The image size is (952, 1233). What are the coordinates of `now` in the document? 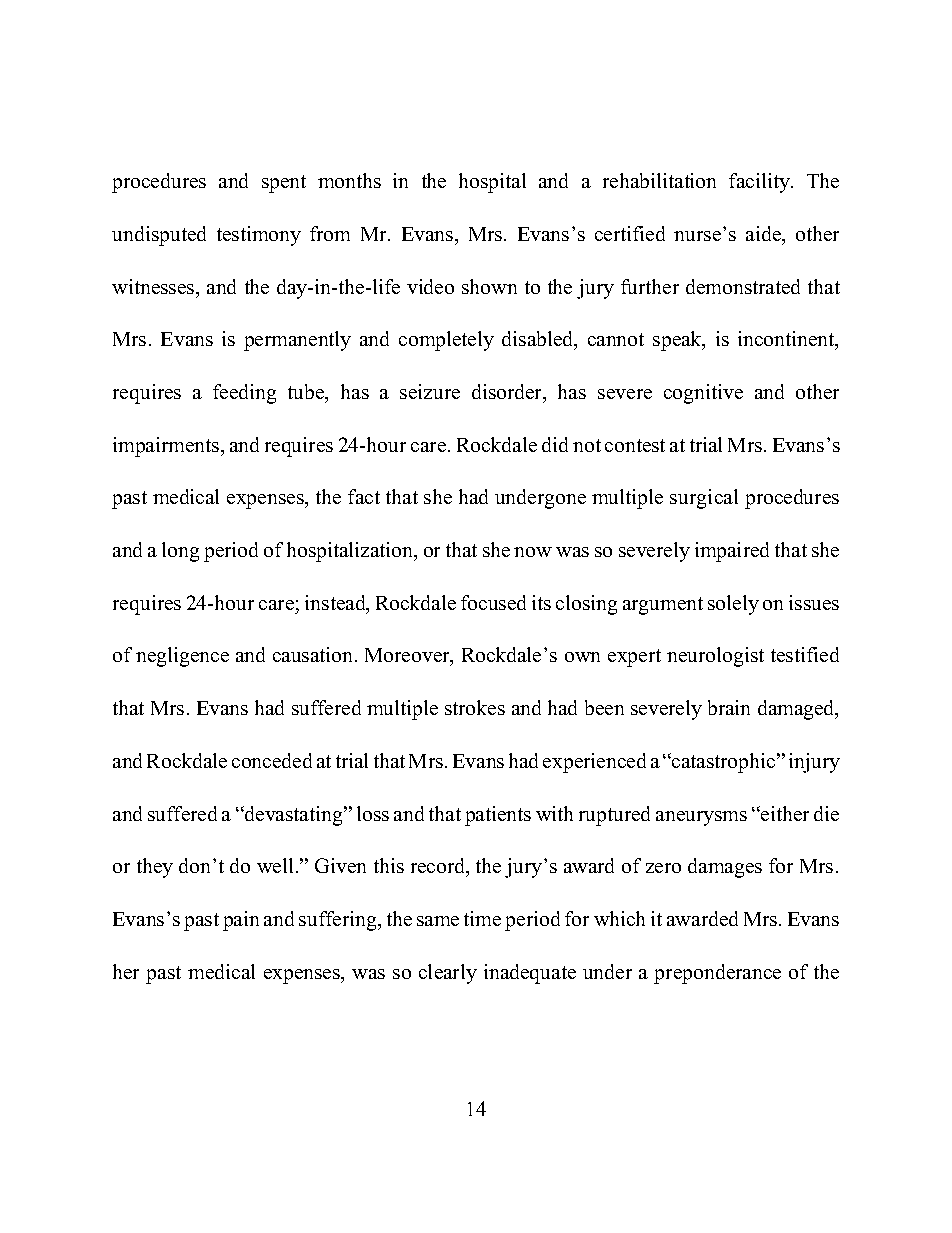 It's located at (533, 552).
